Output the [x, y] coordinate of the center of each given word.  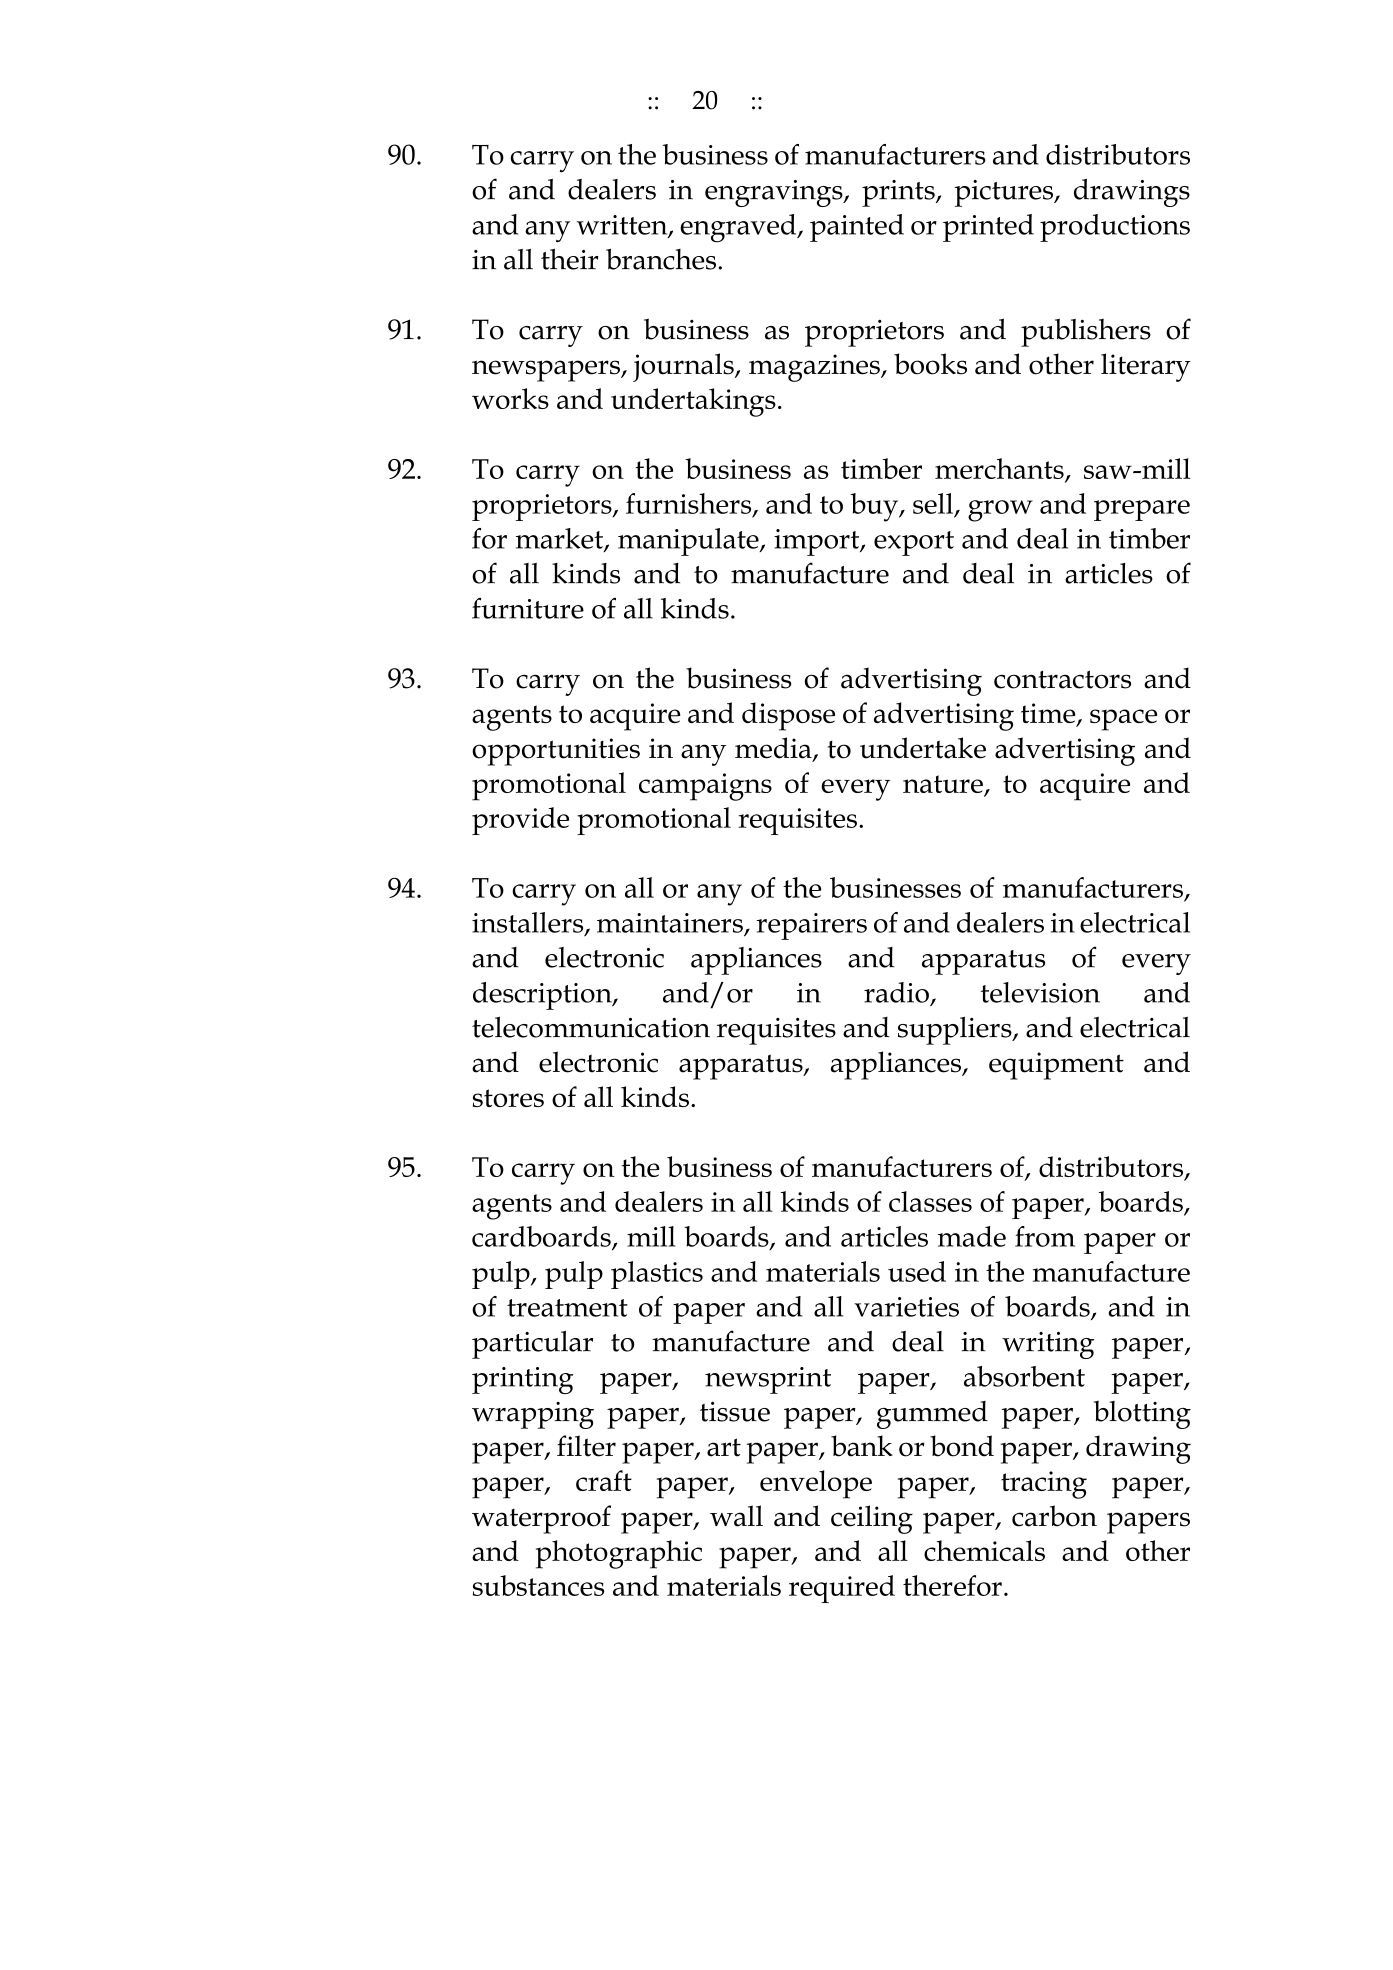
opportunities [556, 752]
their [569, 259]
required [842, 1589]
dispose [788, 716]
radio [896, 992]
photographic [619, 1554]
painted [857, 228]
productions [1115, 228]
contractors [1062, 679]
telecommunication [591, 1027]
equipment [1056, 1066]
